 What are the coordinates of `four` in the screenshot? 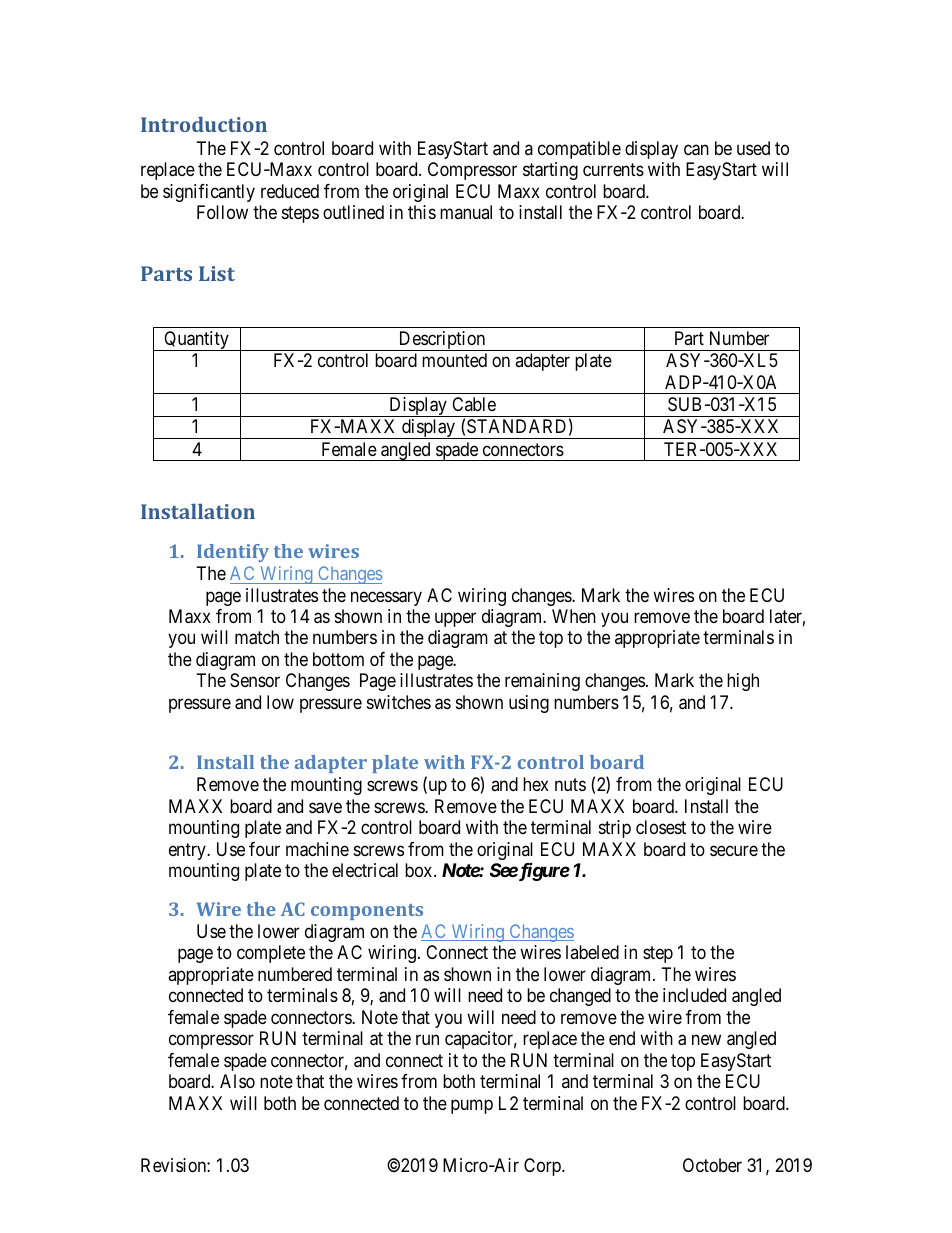 It's located at (264, 849).
